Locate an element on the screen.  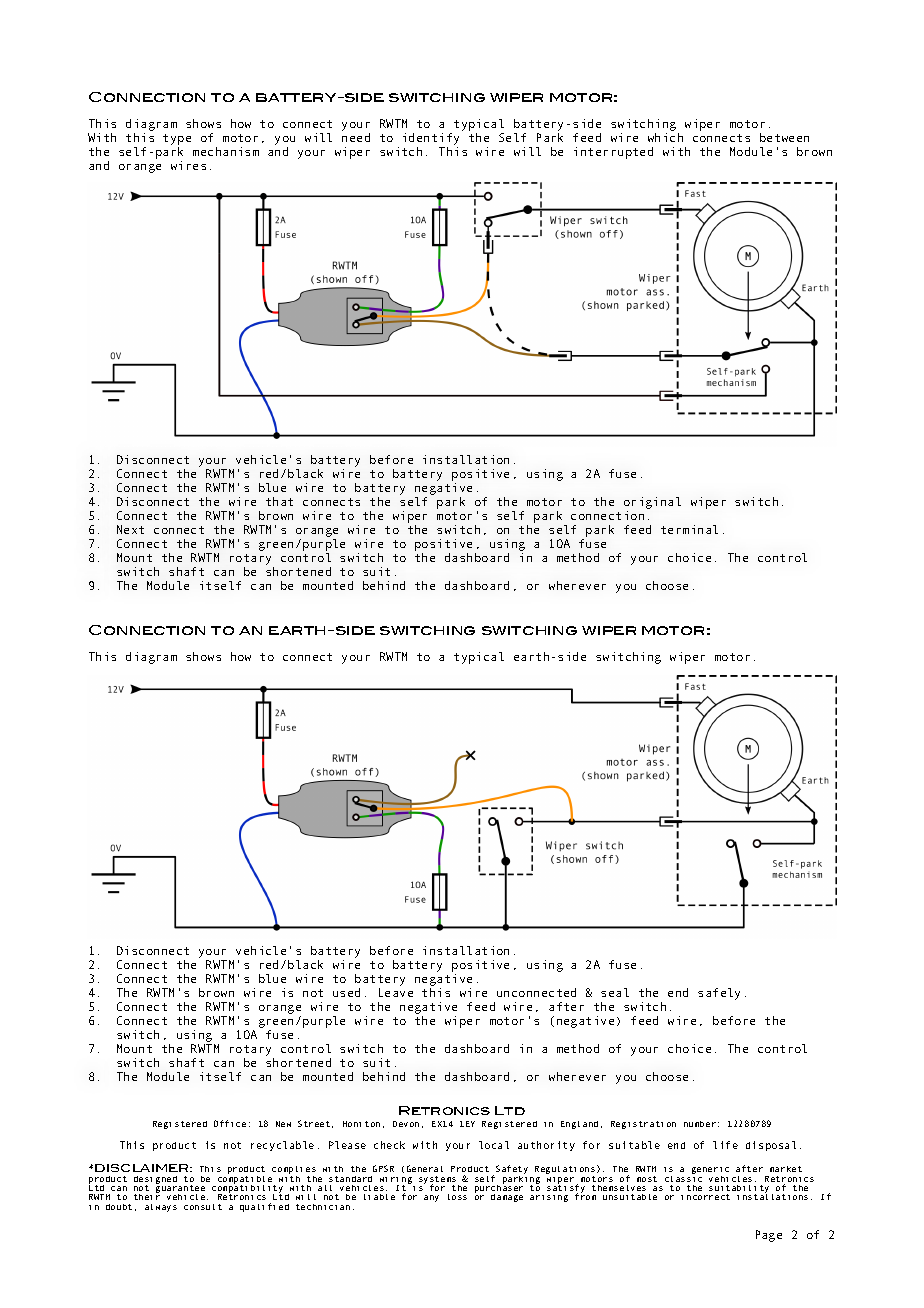
Next is located at coordinates (130, 529).
